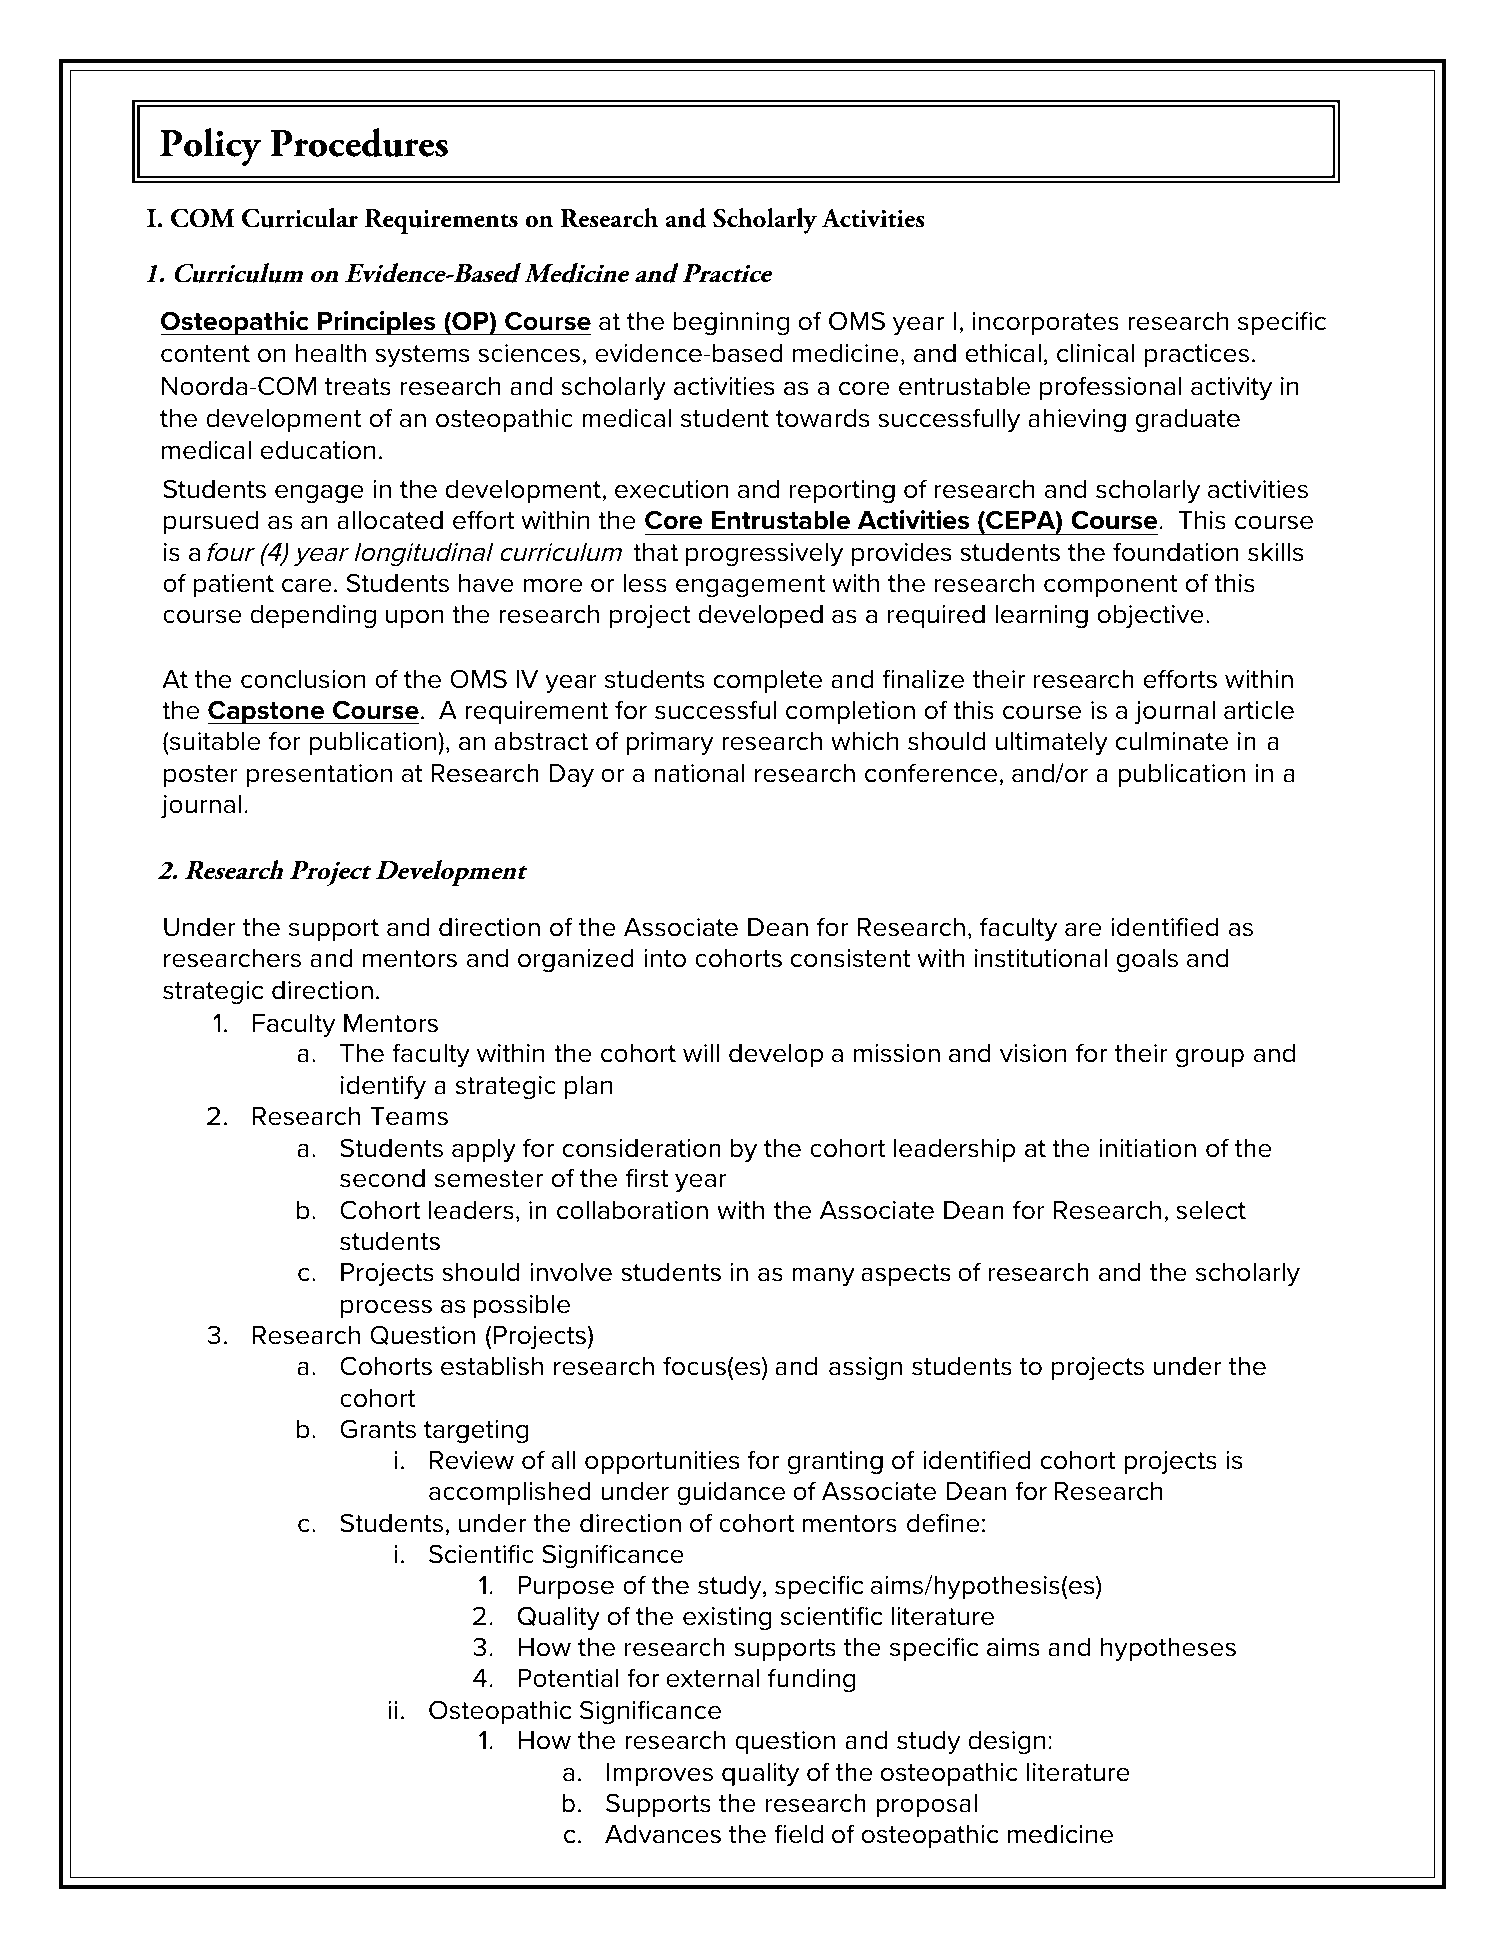 The height and width of the document is (1948, 1505). I want to click on culminate, so click(1172, 741).
